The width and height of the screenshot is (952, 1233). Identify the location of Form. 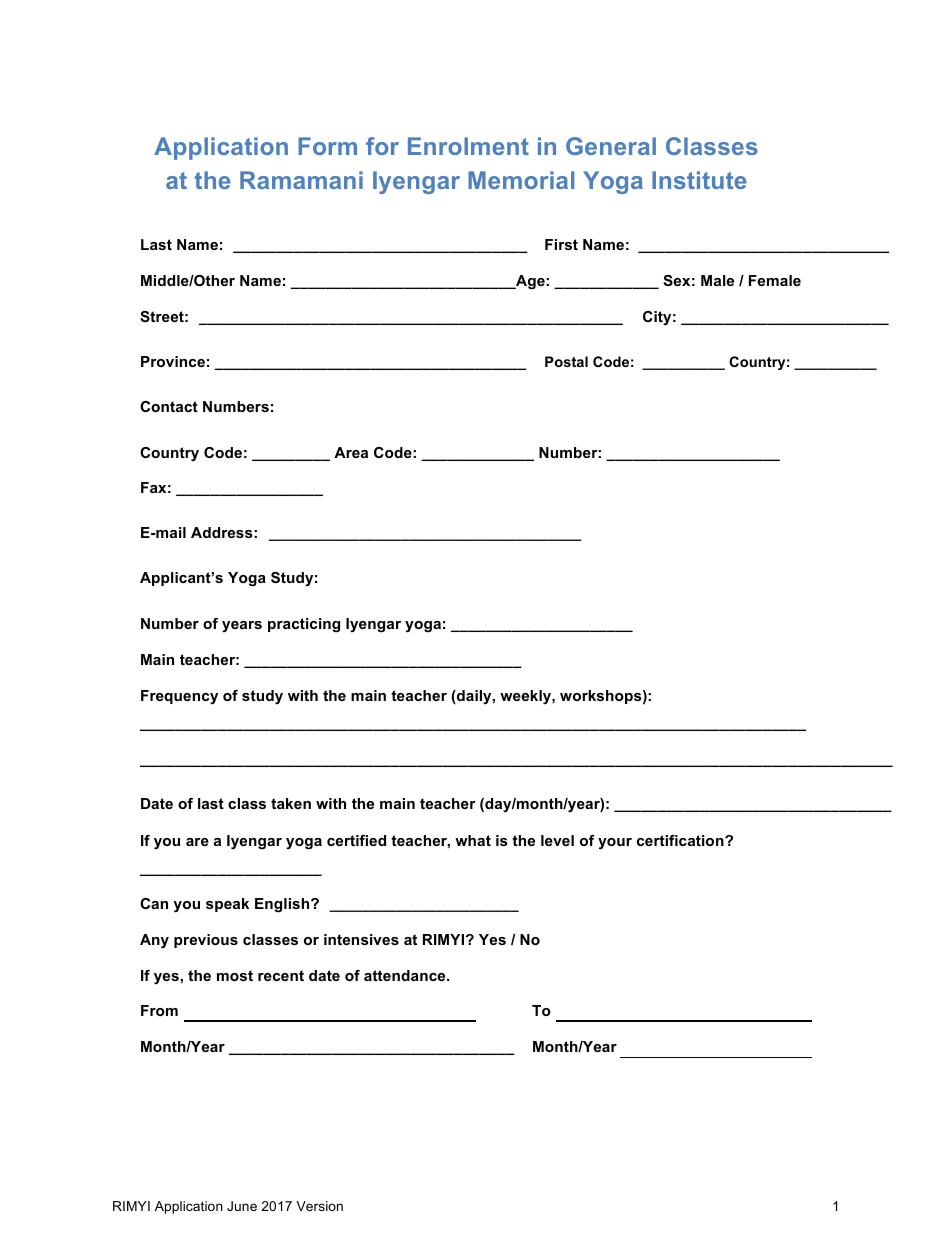
(327, 146).
